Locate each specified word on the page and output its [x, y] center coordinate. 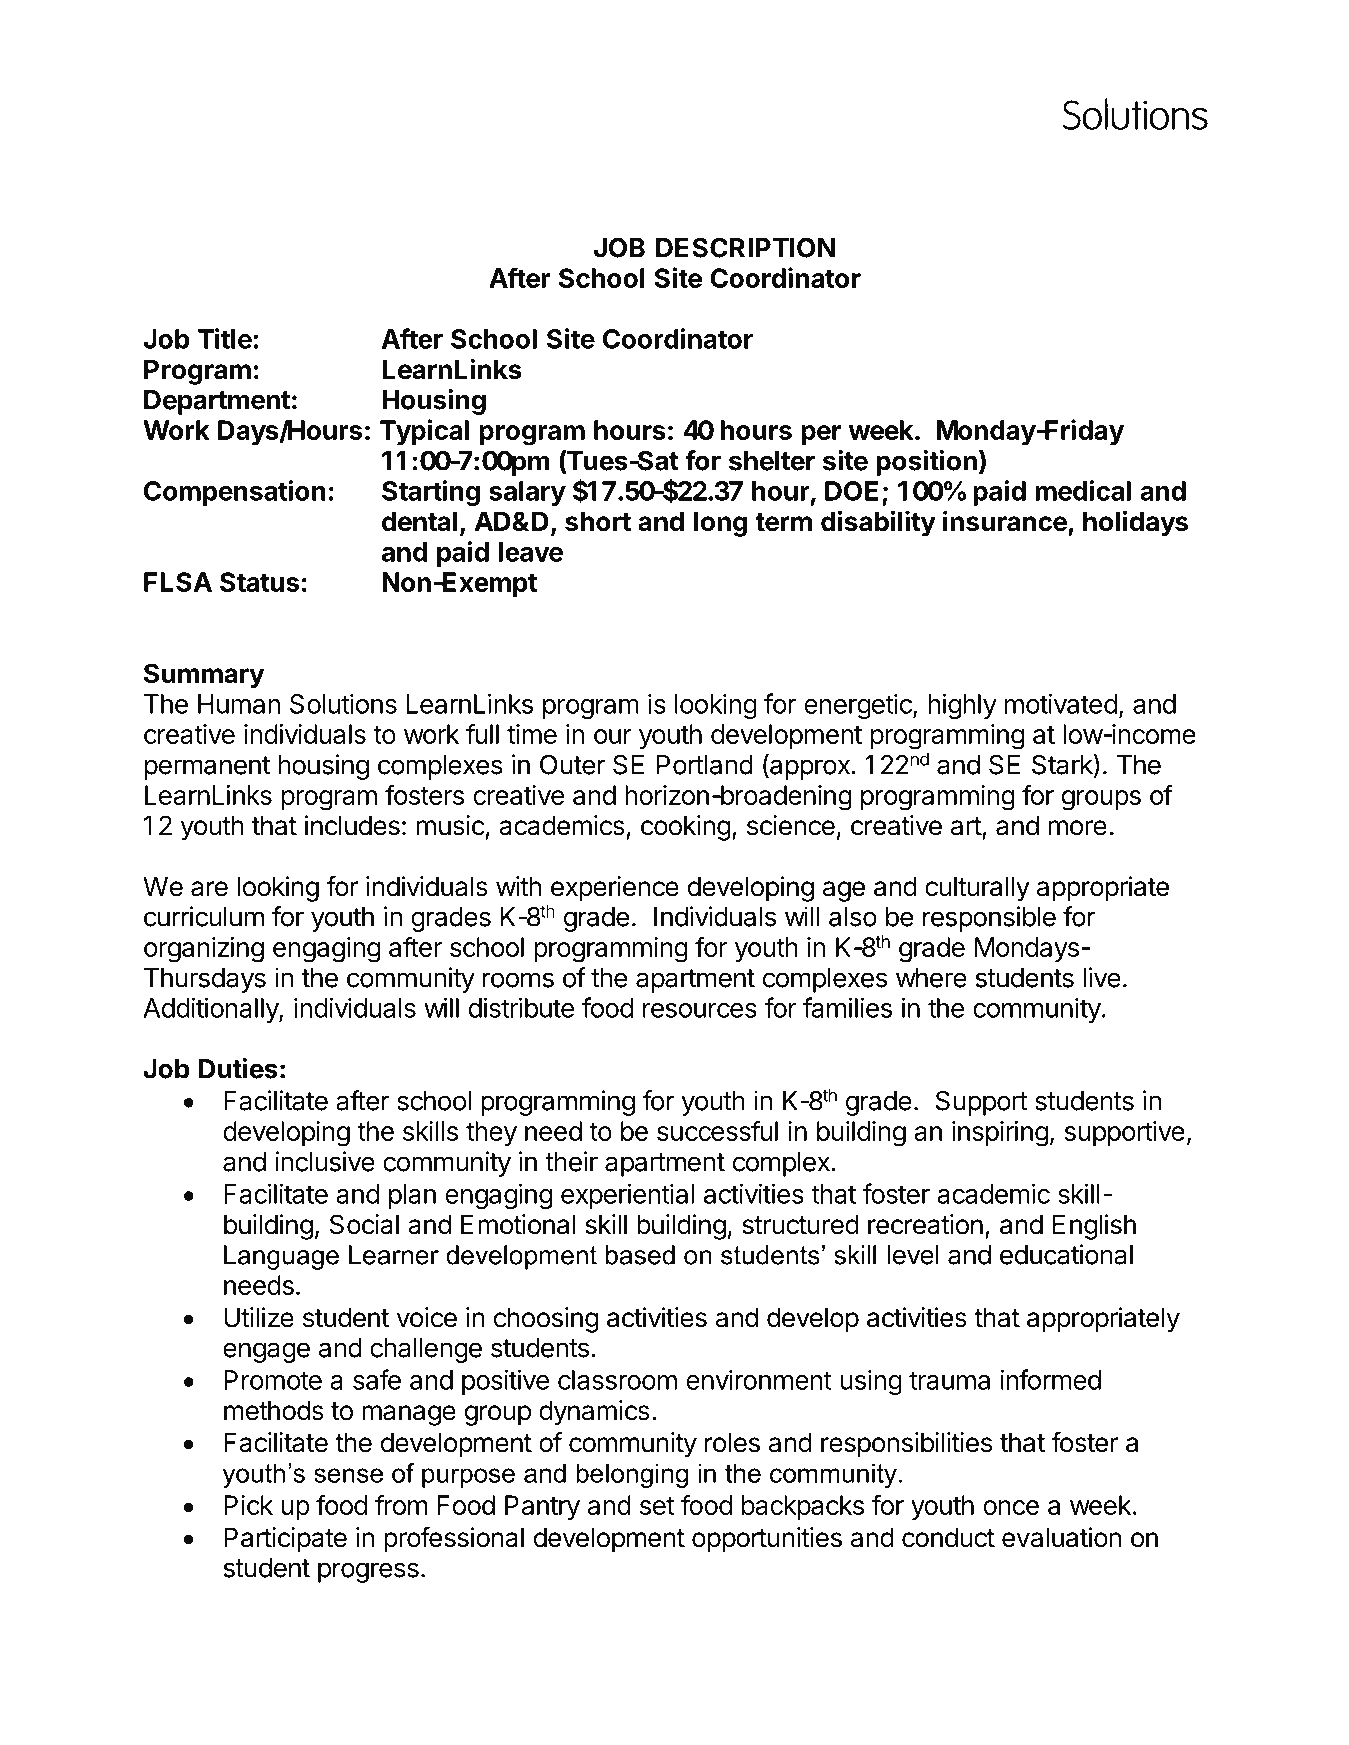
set [657, 1506]
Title [225, 338]
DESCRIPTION [745, 247]
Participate [285, 1540]
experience [615, 889]
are [209, 889]
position [926, 463]
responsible [989, 919]
